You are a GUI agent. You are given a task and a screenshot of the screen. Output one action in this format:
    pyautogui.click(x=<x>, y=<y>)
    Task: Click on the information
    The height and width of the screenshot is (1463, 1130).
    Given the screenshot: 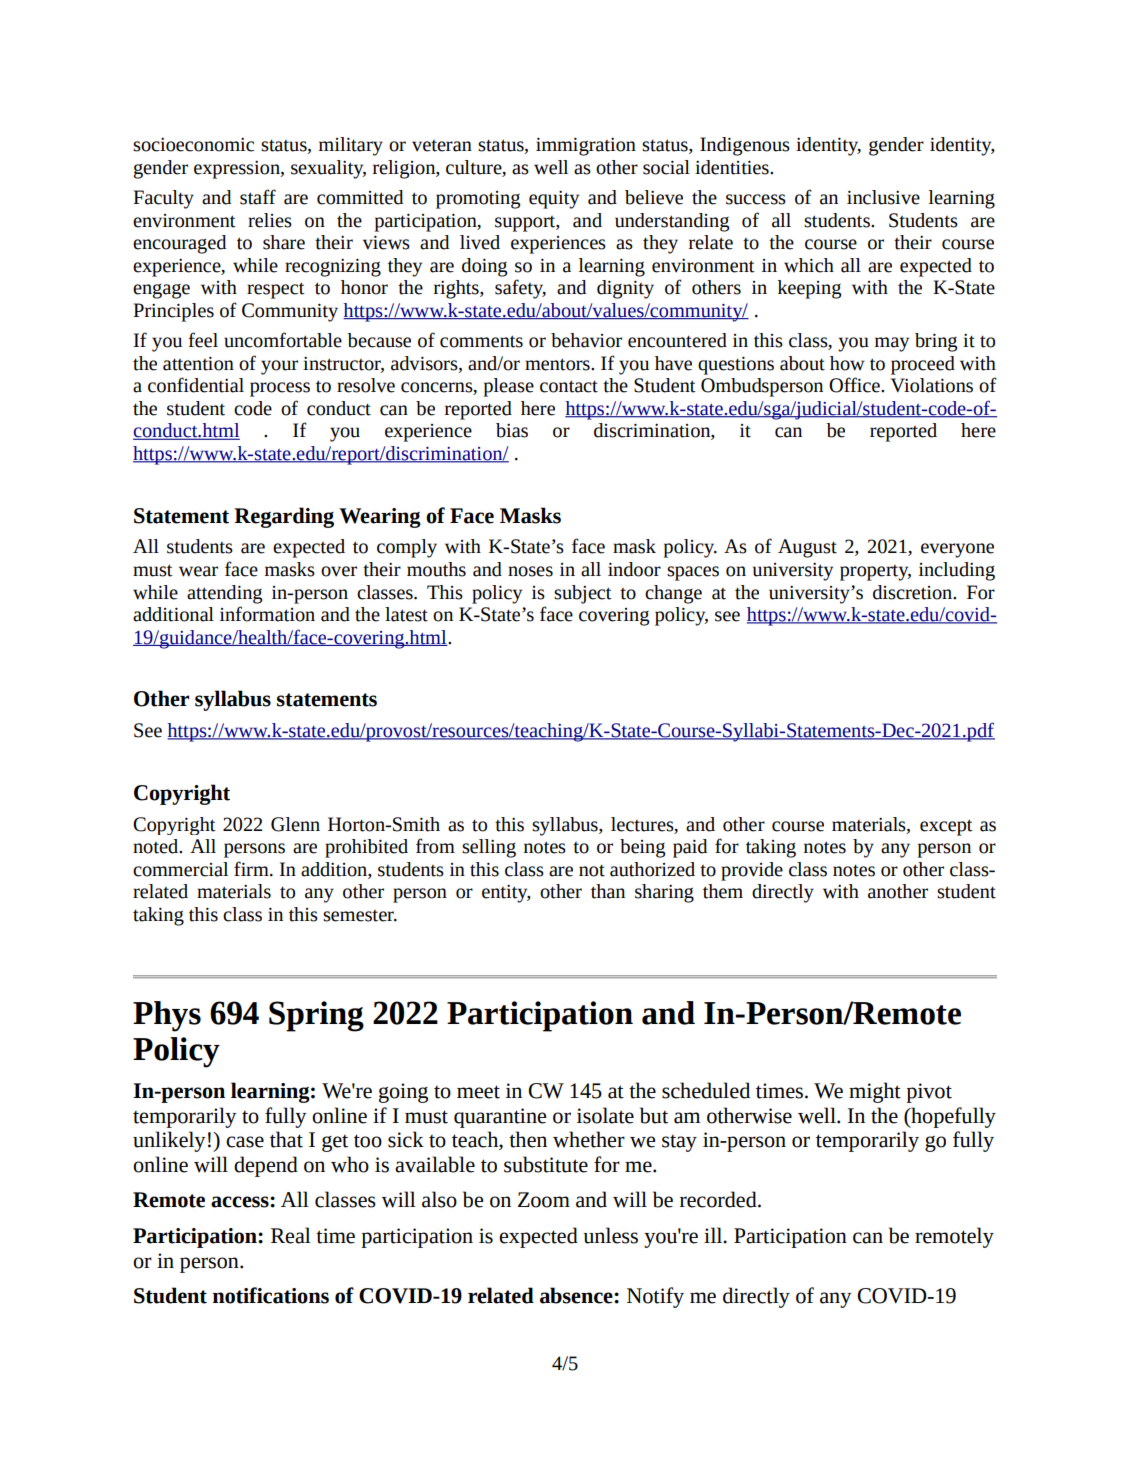 What is the action you would take?
    pyautogui.click(x=267, y=614)
